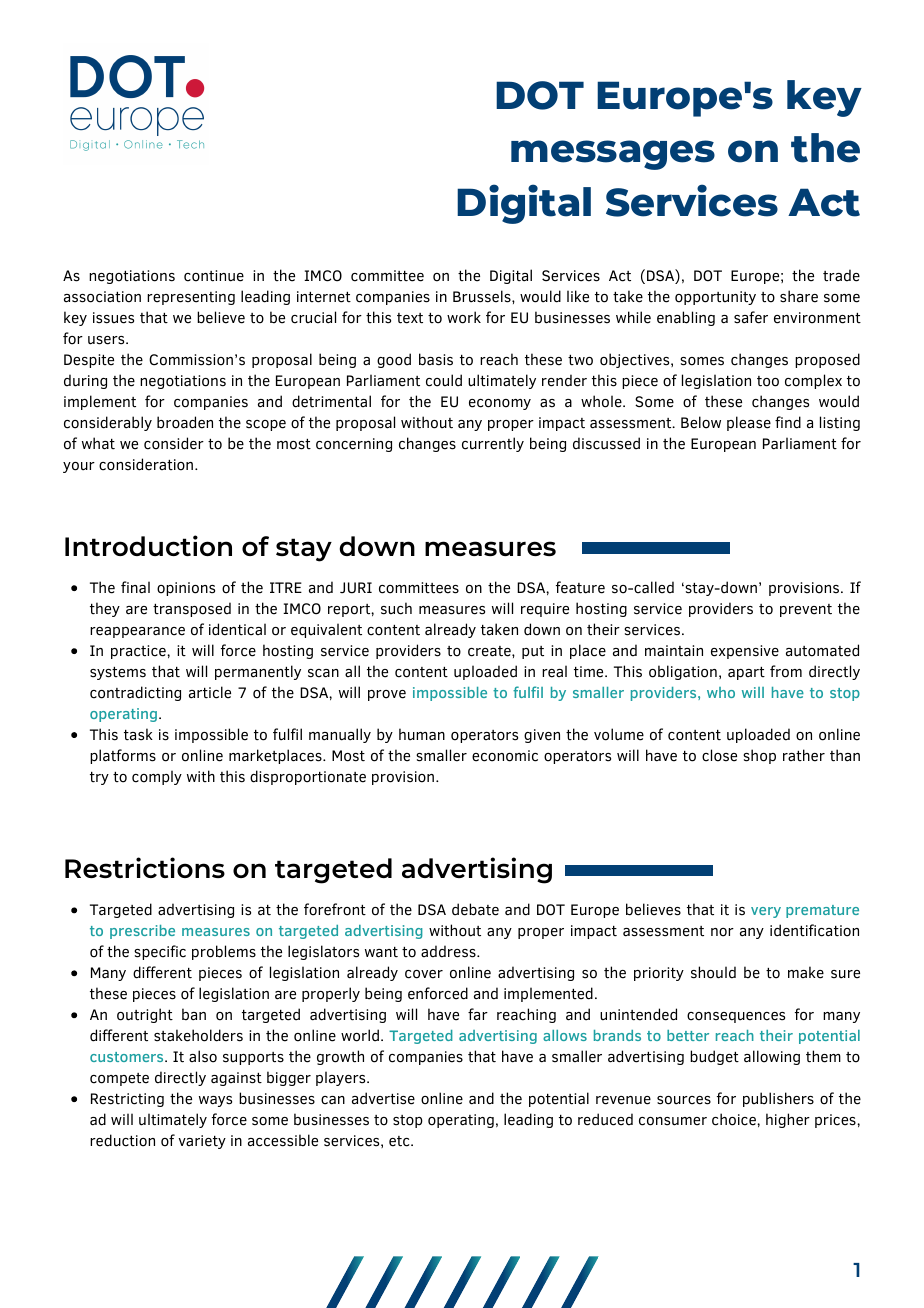 This page has width=924, height=1308. Describe the element at coordinates (185, 422) in the page. I see `broaden` at that location.
